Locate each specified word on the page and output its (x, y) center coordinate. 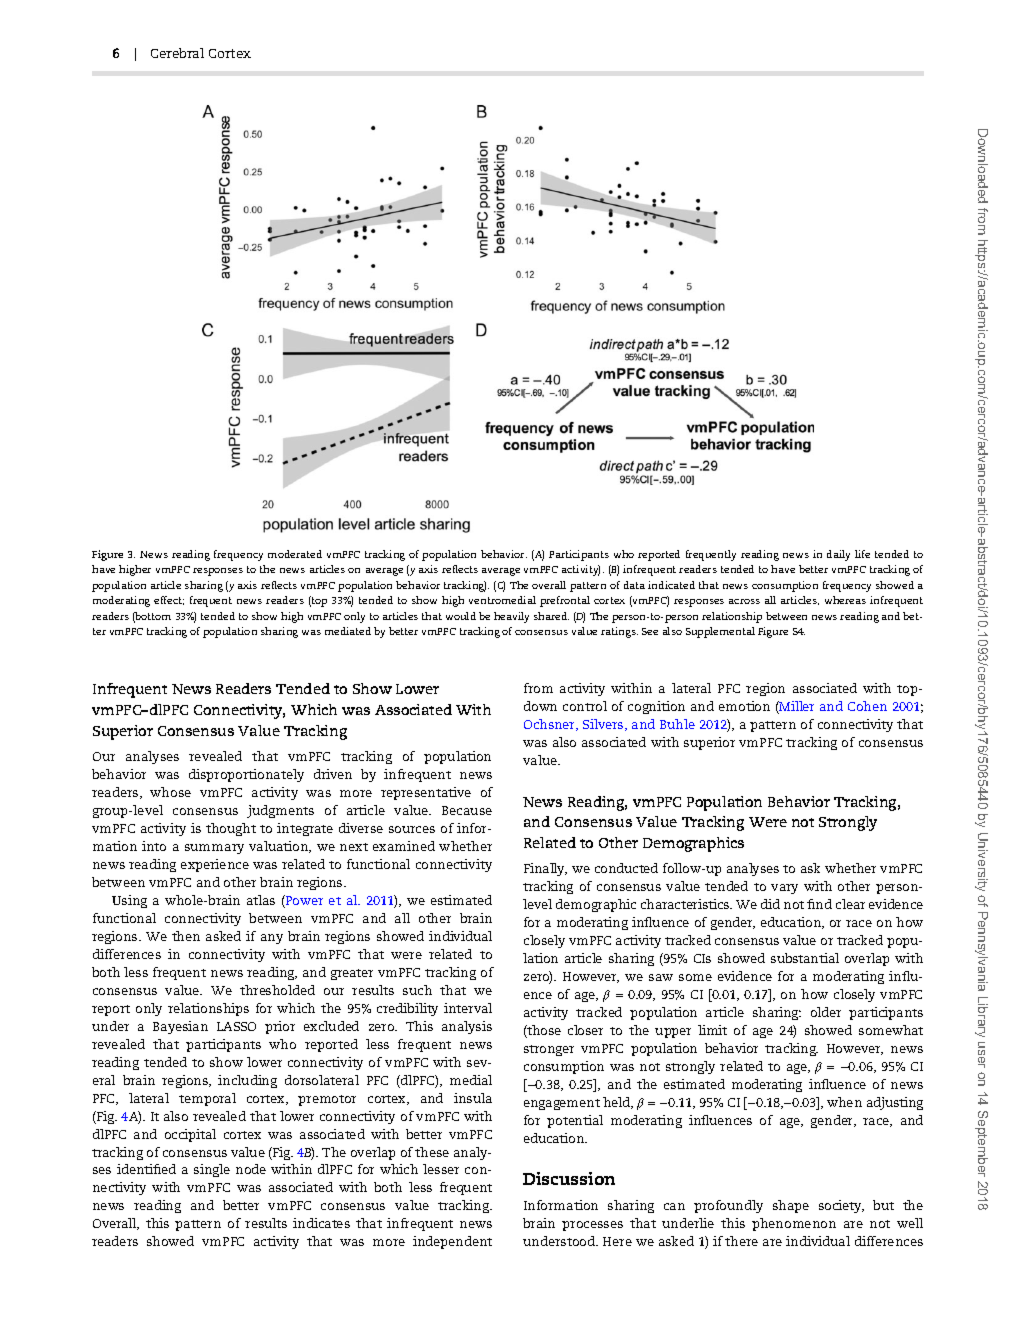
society (841, 1206)
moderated (295, 554)
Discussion (569, 1178)
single (212, 1170)
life (862, 554)
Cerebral (177, 53)
